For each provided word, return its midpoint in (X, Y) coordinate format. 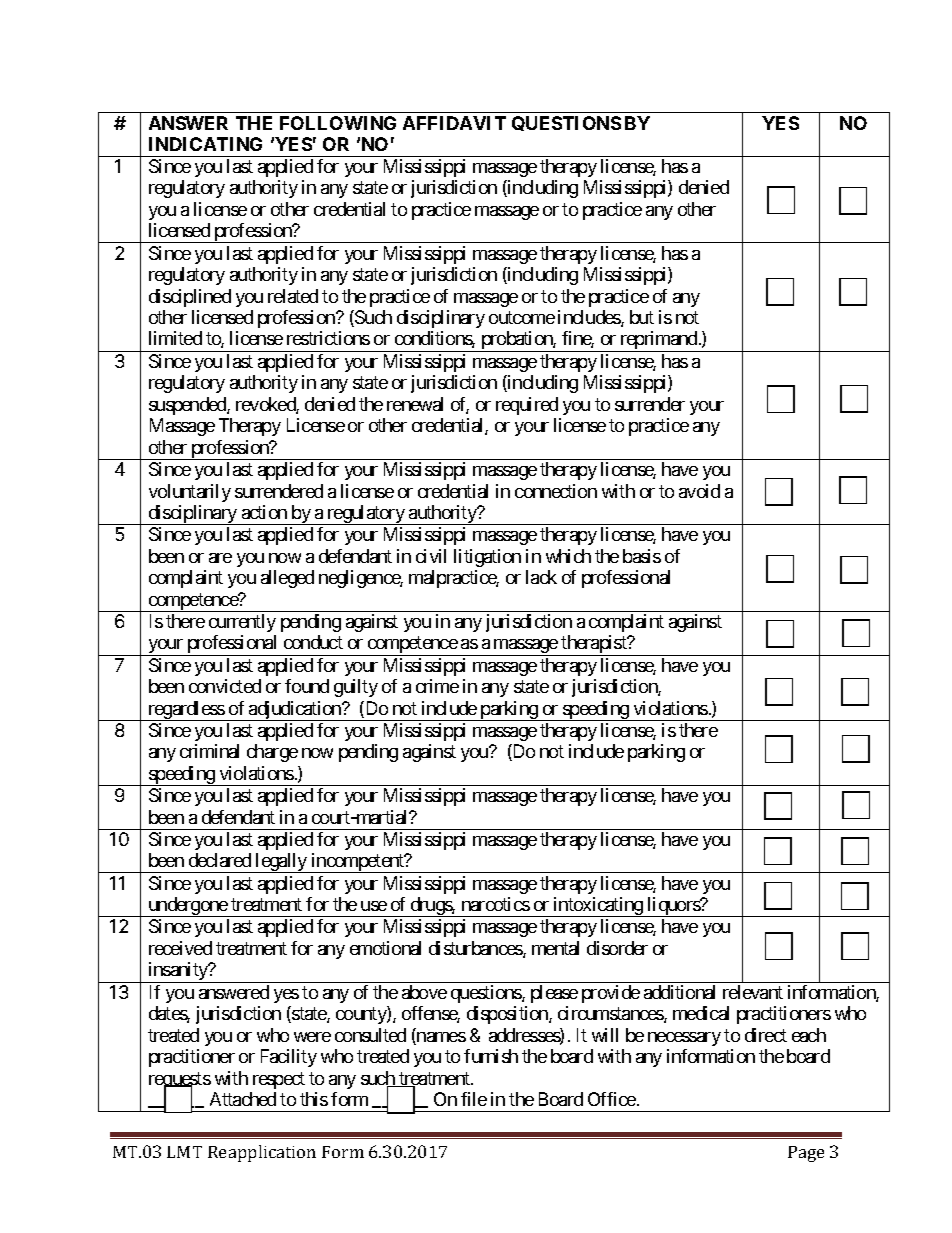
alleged (287, 579)
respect (279, 1080)
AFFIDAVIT (454, 123)
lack (541, 577)
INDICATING (205, 144)
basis (642, 556)
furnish (491, 1056)
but (642, 317)
